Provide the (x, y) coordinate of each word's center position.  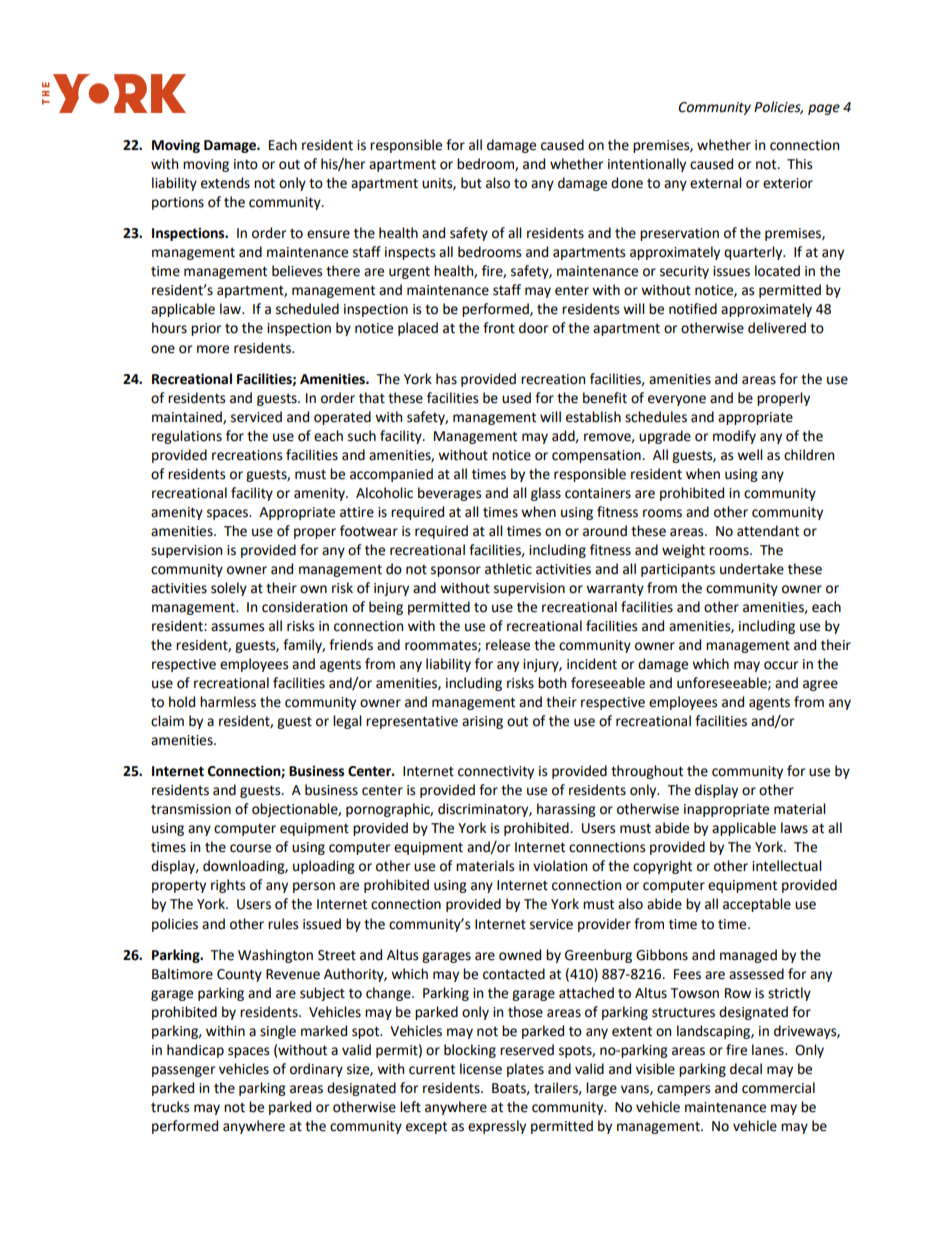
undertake (752, 569)
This (799, 164)
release (508, 645)
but (471, 183)
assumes (237, 627)
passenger (183, 1071)
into (246, 164)
